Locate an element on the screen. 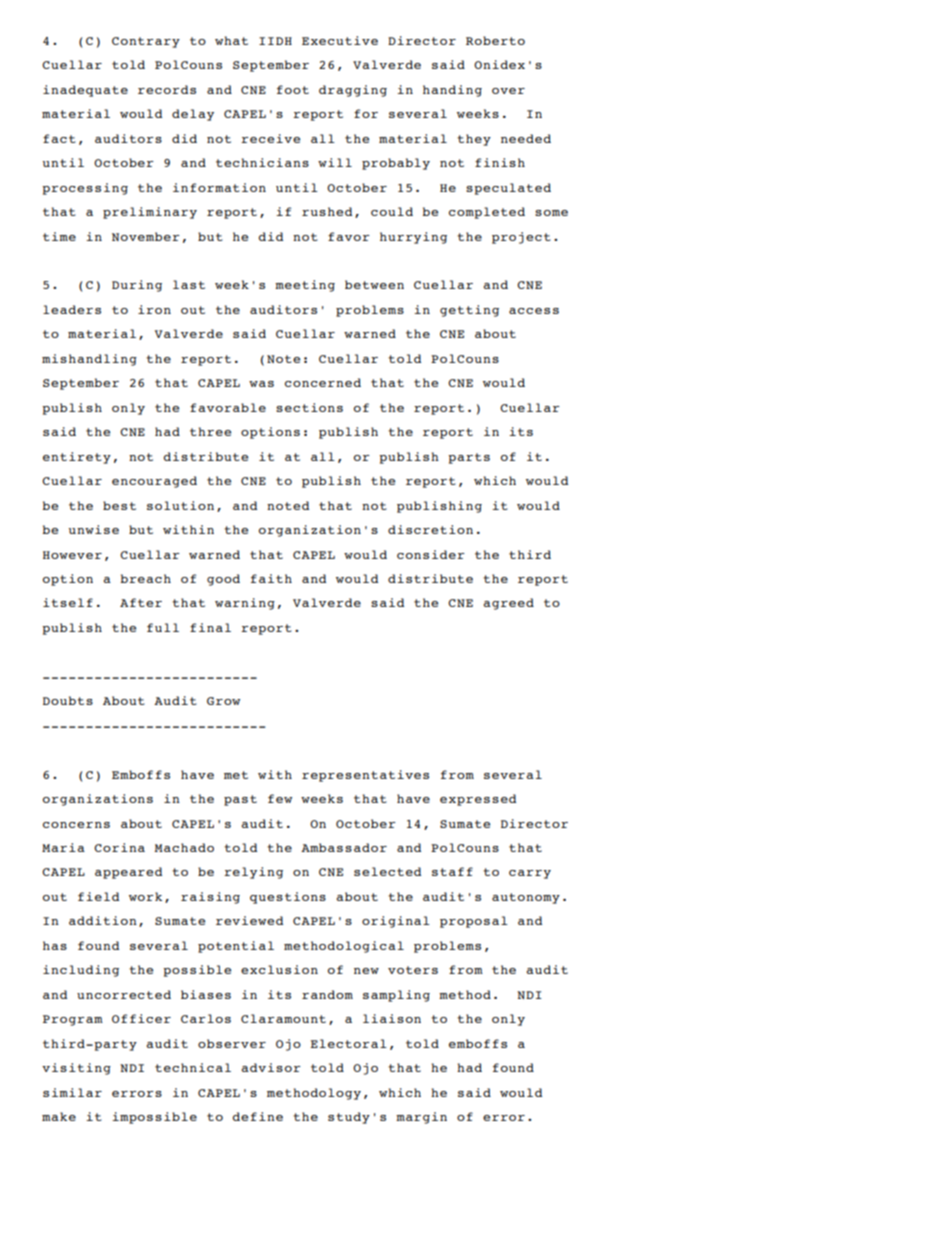 The image size is (952, 1233). inadequate is located at coordinates (85, 91).
